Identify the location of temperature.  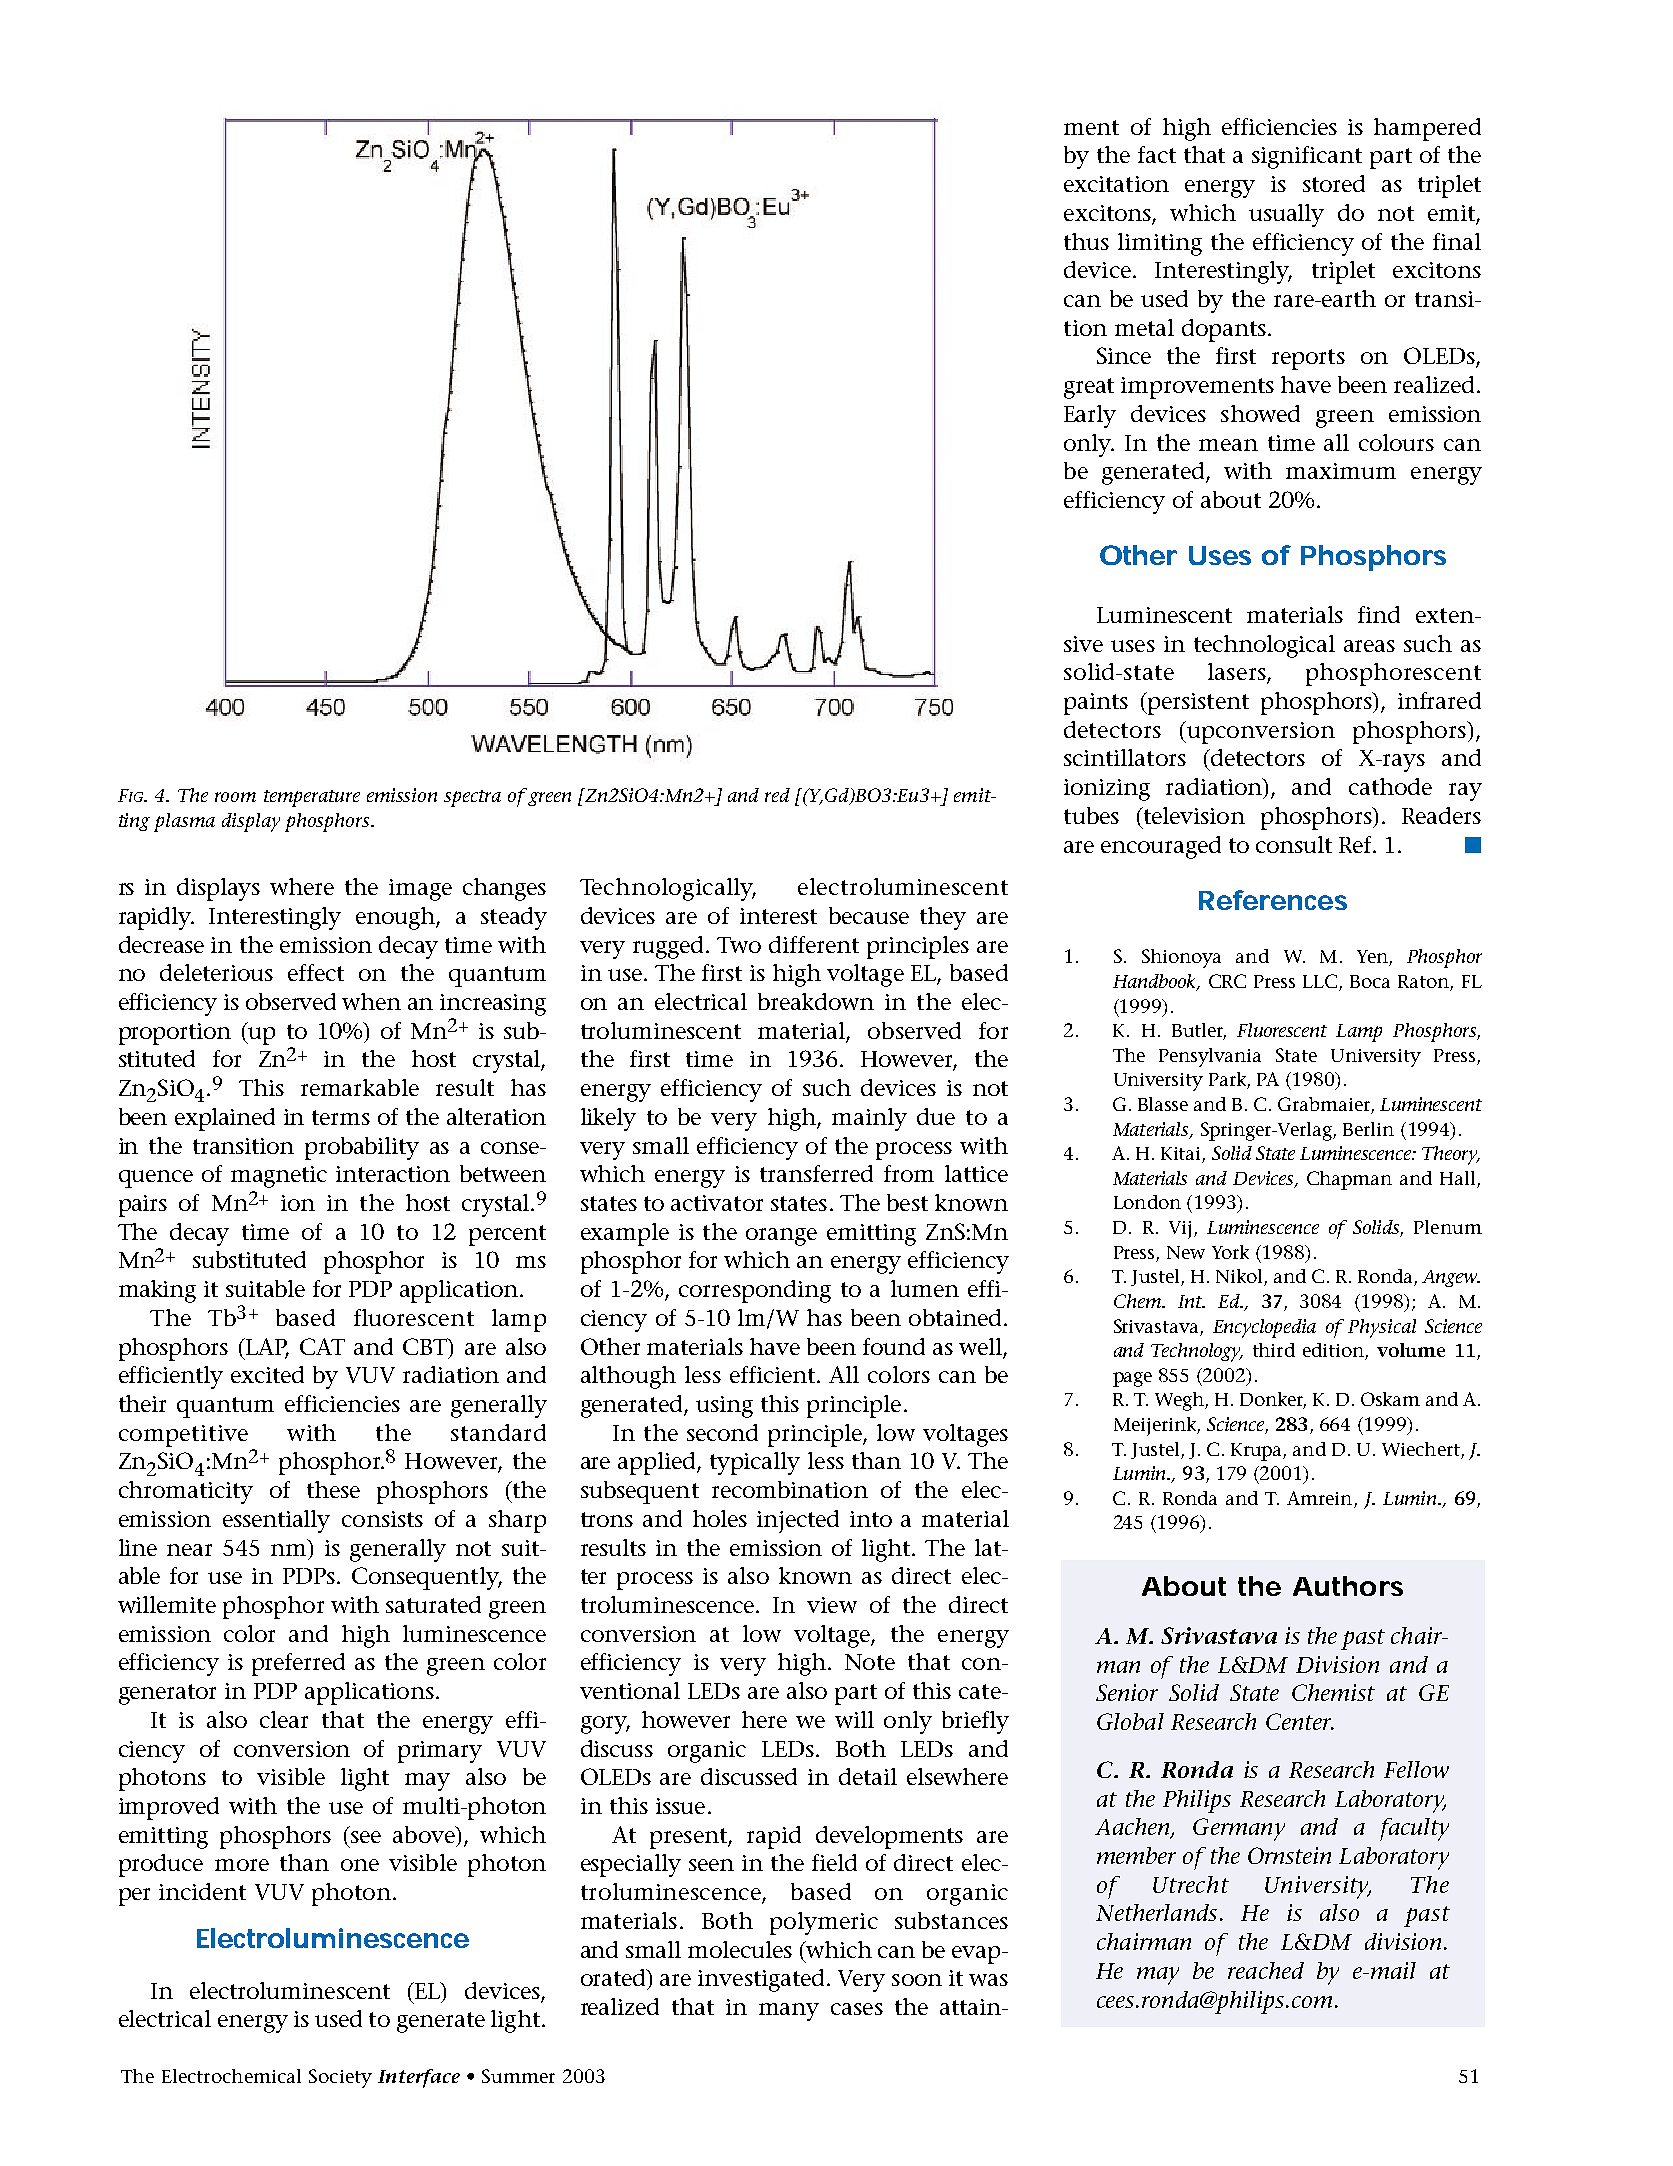
(312, 798).
